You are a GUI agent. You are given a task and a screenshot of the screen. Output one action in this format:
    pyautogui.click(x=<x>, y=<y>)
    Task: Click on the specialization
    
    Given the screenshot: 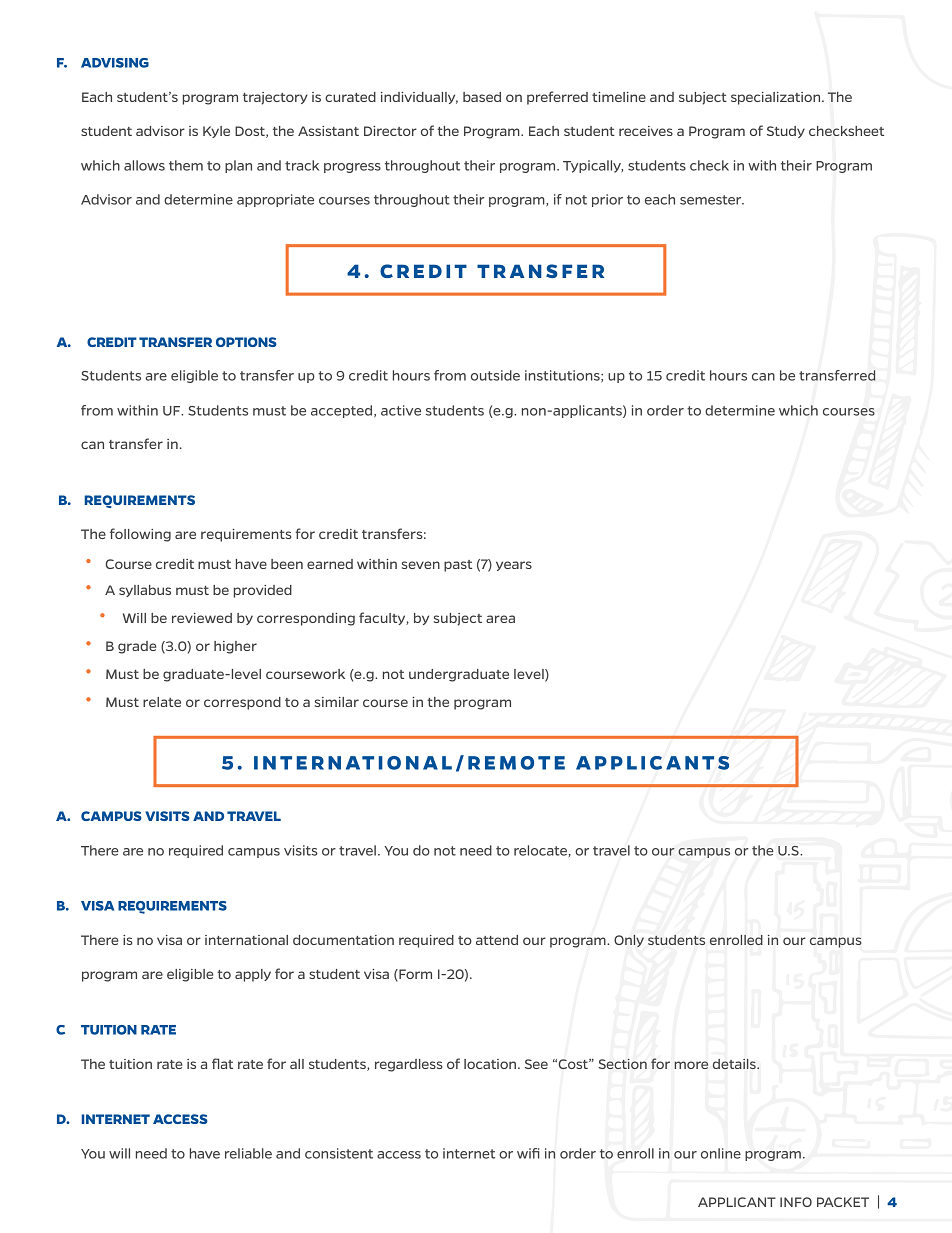 What is the action you would take?
    pyautogui.click(x=777, y=98)
